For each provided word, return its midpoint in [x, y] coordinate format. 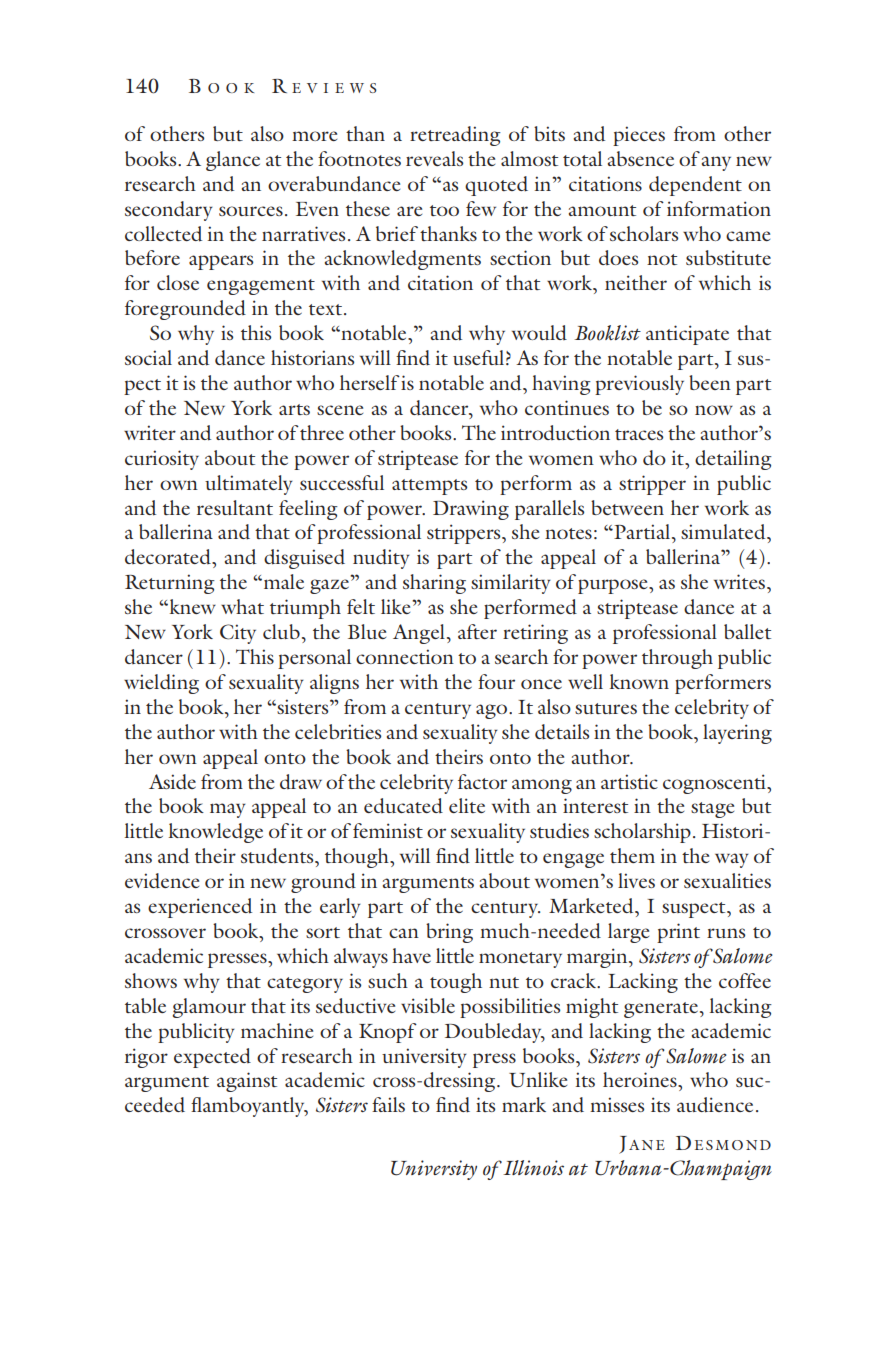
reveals [434, 158]
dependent [695, 186]
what [242, 606]
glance [233, 161]
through [677, 659]
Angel [419, 634]
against [247, 1082]
